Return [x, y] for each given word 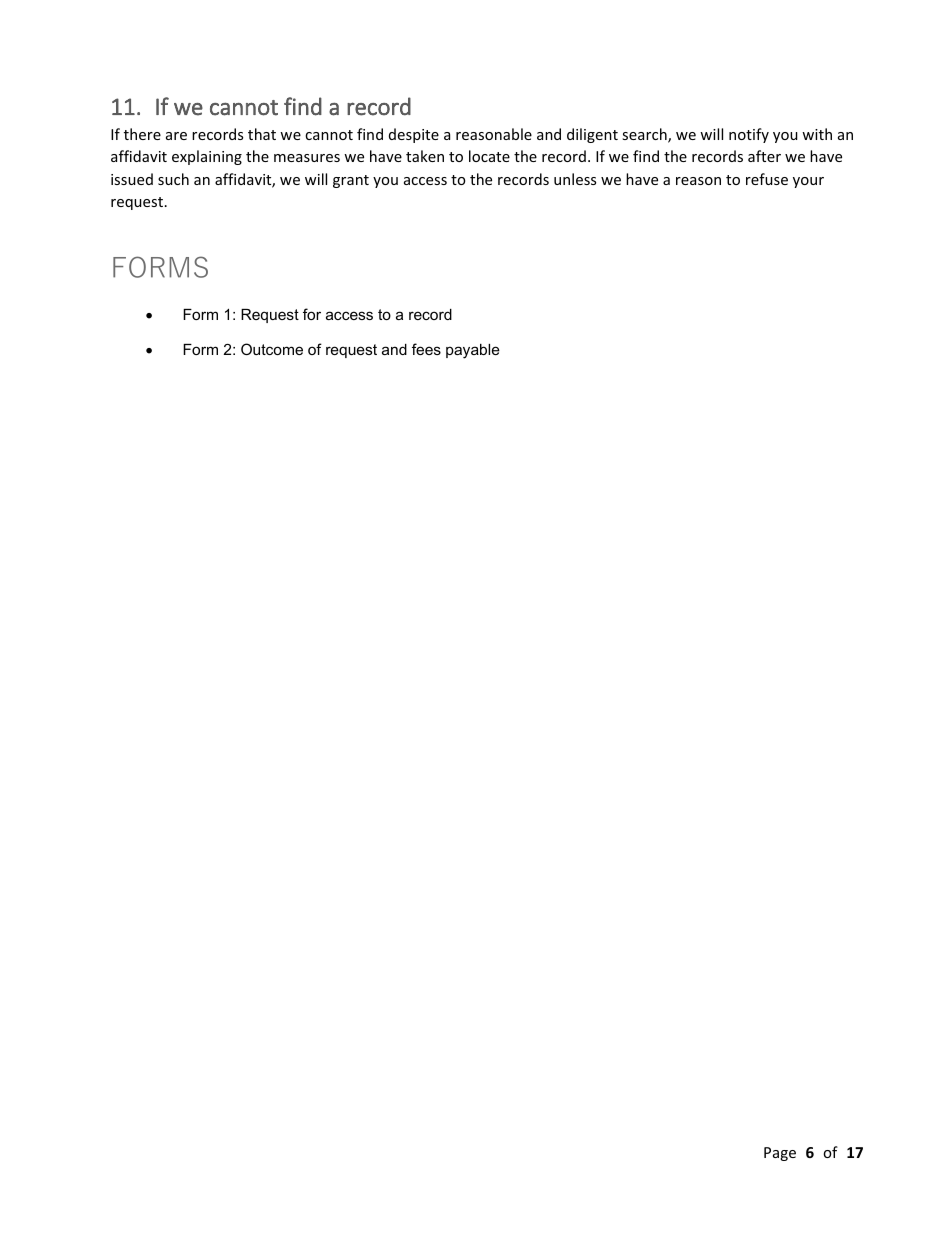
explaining [207, 157]
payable [473, 351]
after [764, 156]
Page [780, 1154]
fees [426, 349]
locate [489, 156]
